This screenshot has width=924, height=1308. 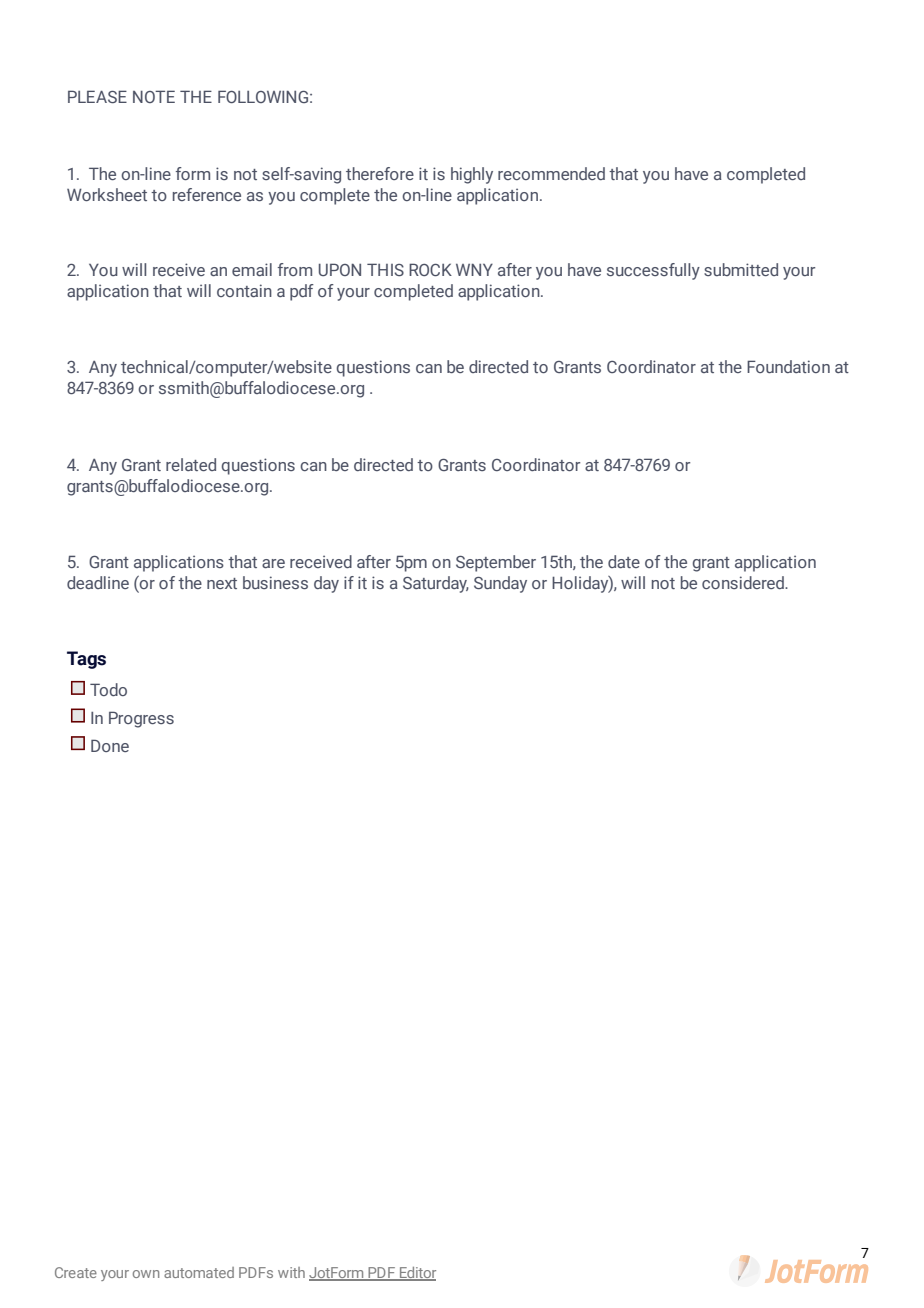 I want to click on recommended, so click(x=551, y=173).
